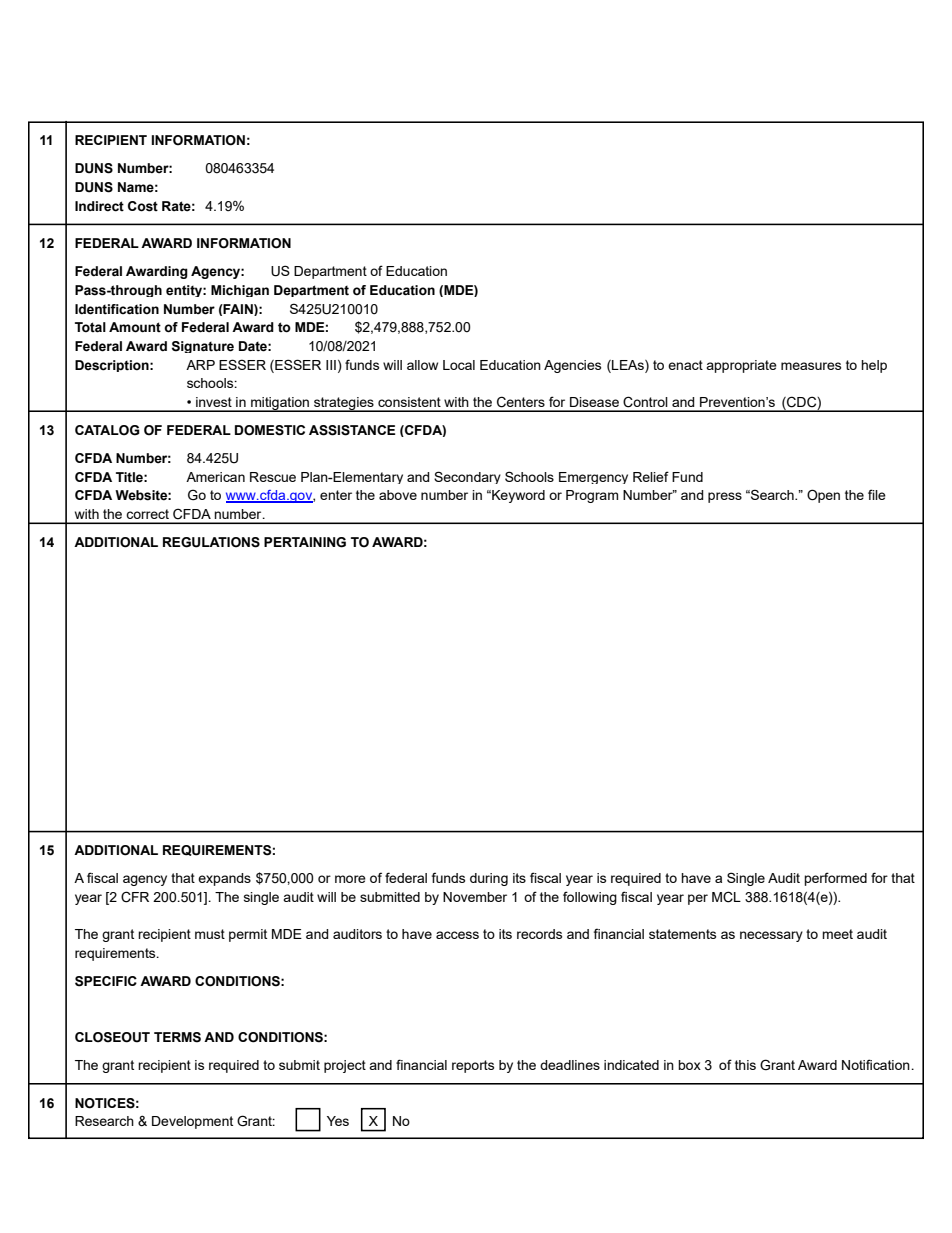  I want to click on measures, so click(811, 366).
